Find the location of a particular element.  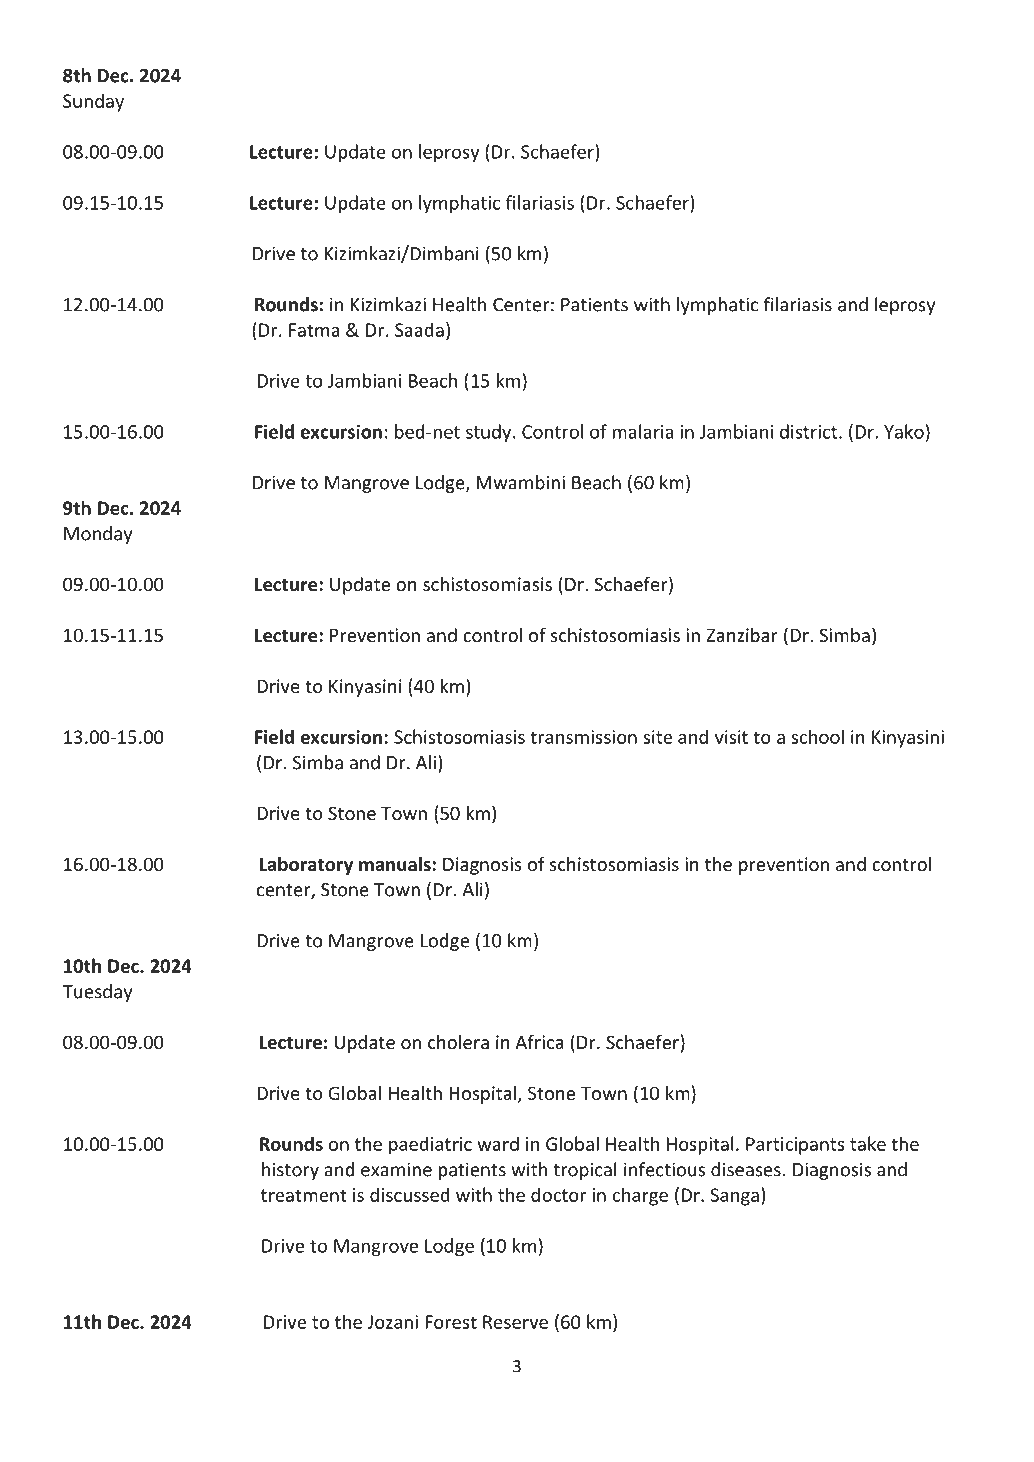

treatment is located at coordinates (304, 1195).
